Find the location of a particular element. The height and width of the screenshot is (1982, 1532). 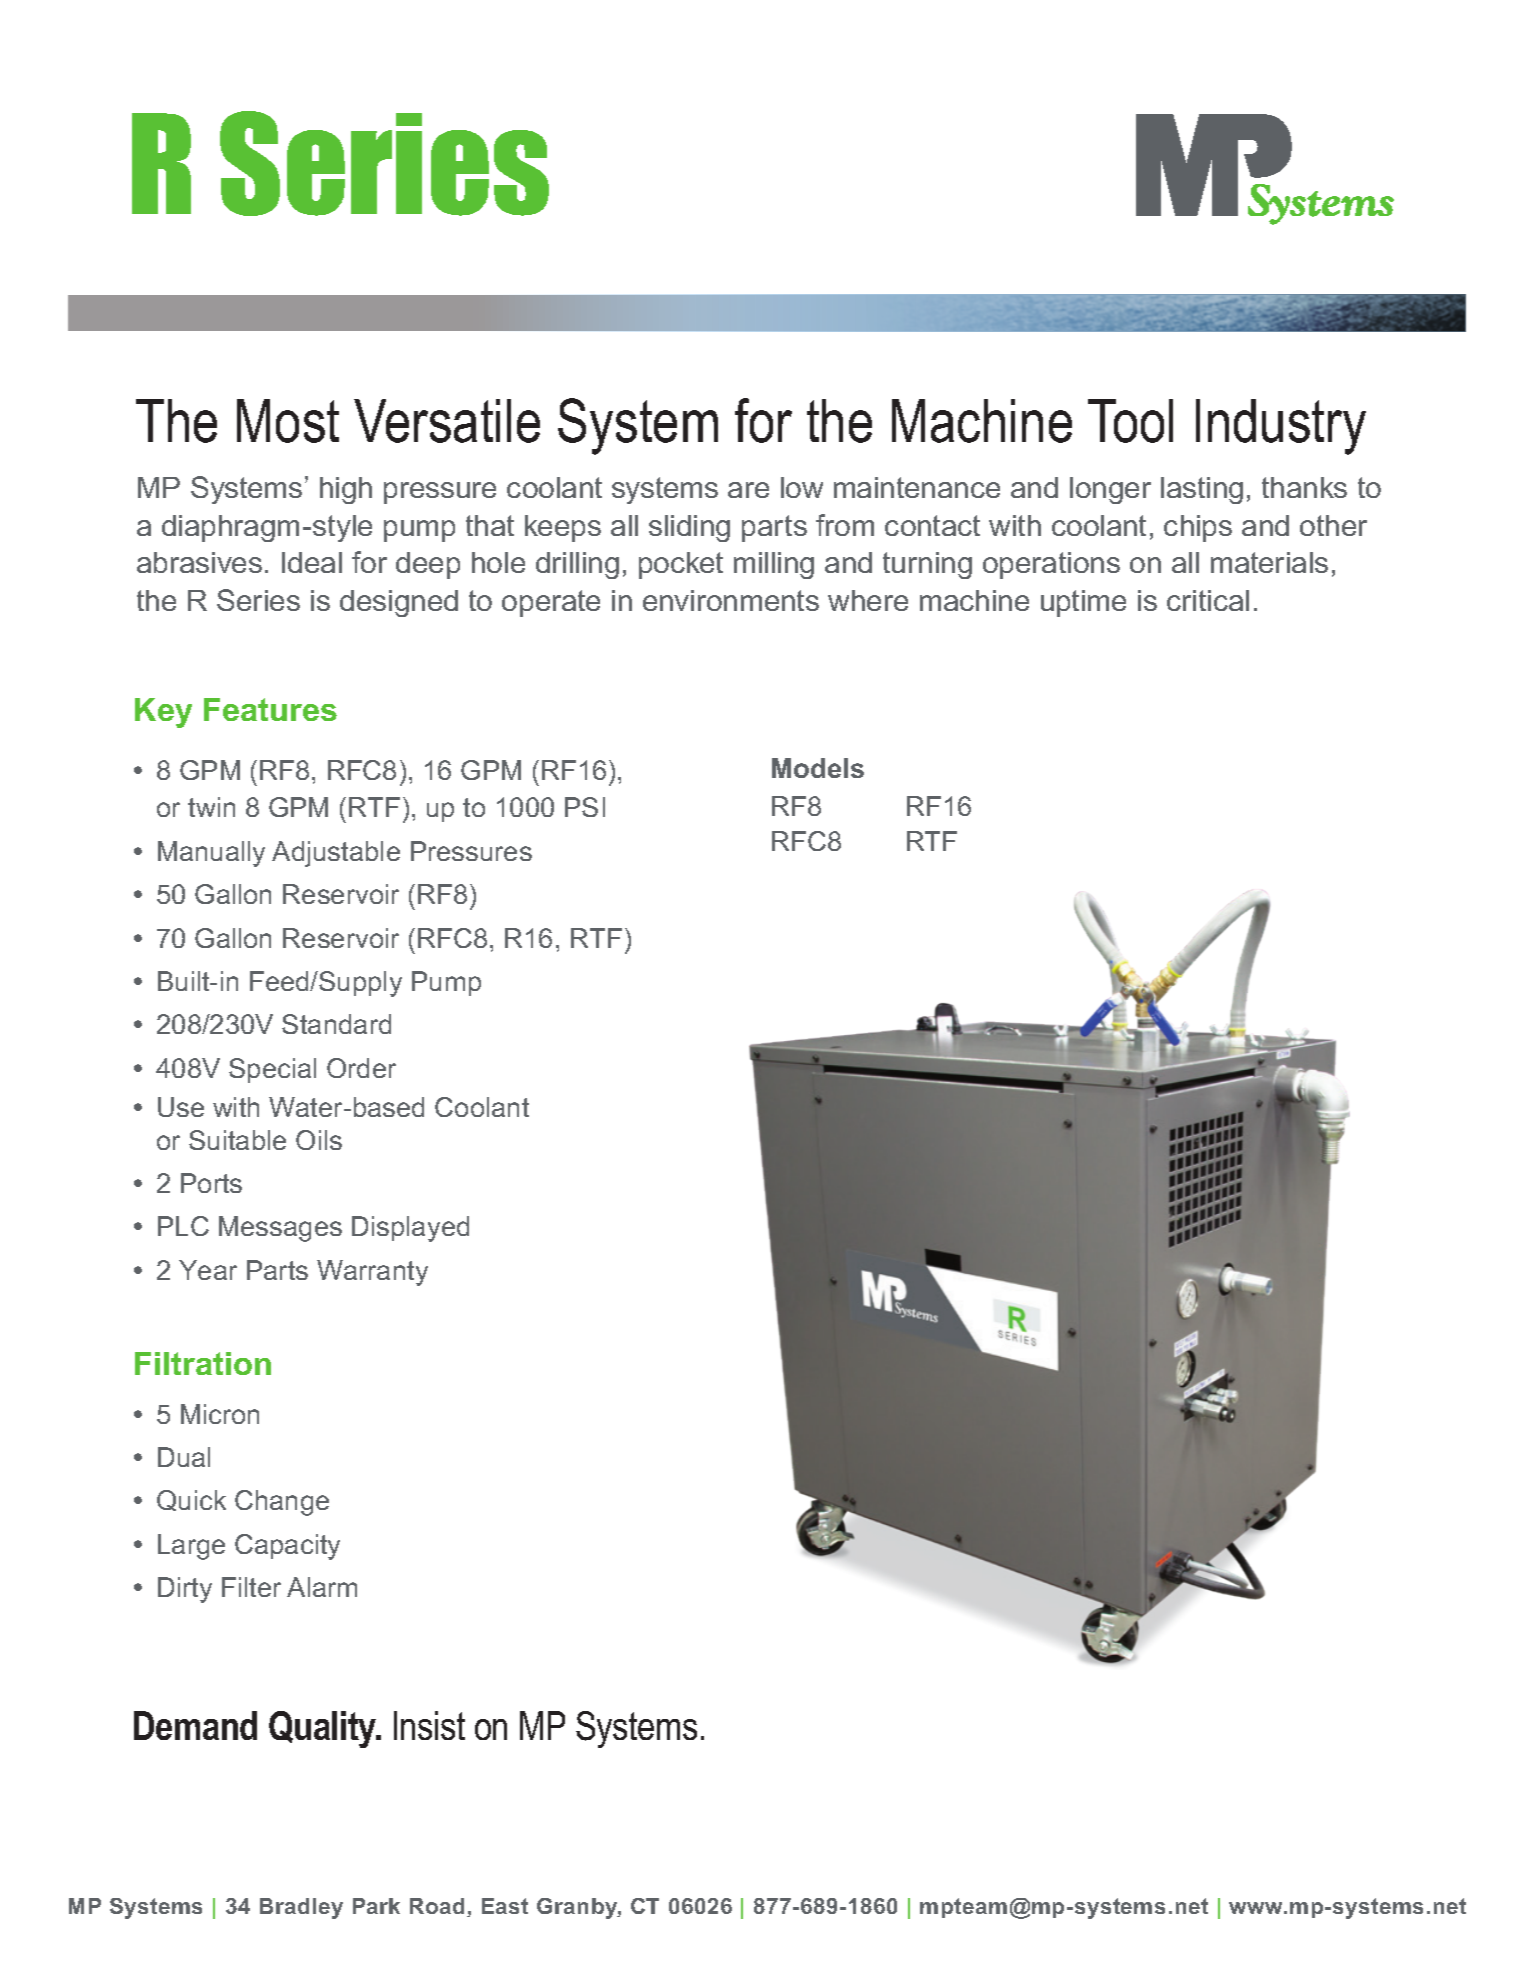

Oils is located at coordinates (319, 1140).
